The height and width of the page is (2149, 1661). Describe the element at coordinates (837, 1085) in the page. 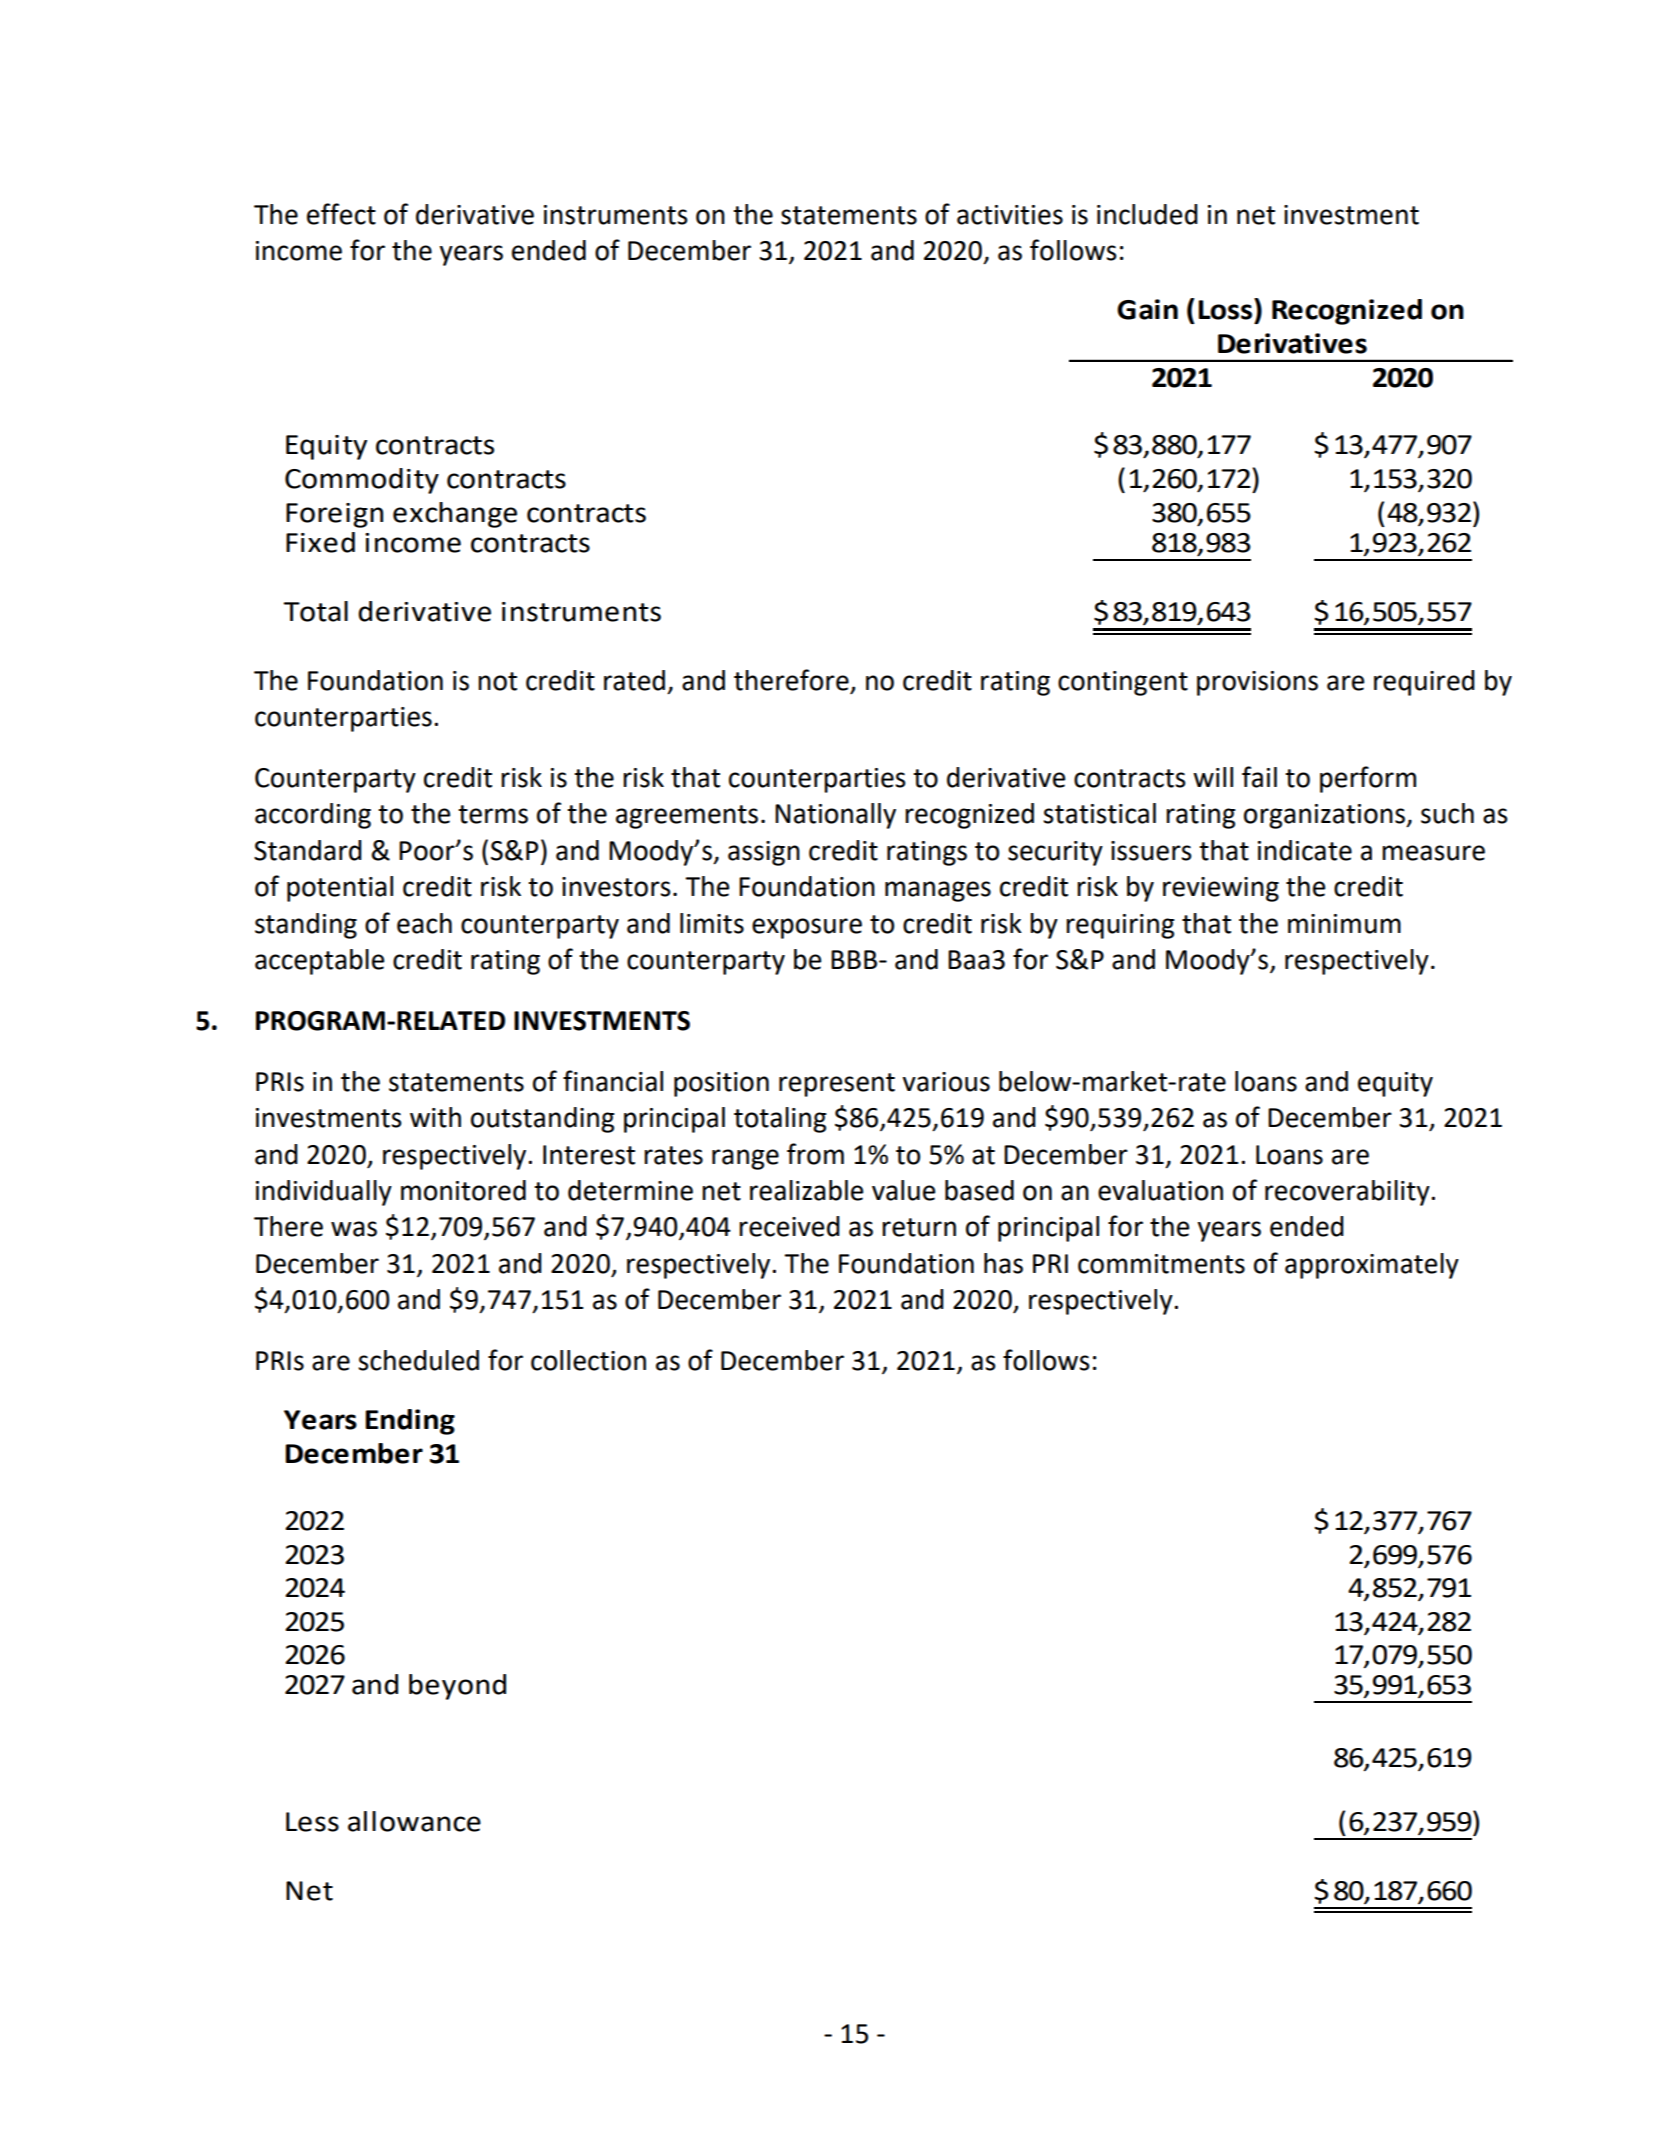

I see `represent` at that location.
